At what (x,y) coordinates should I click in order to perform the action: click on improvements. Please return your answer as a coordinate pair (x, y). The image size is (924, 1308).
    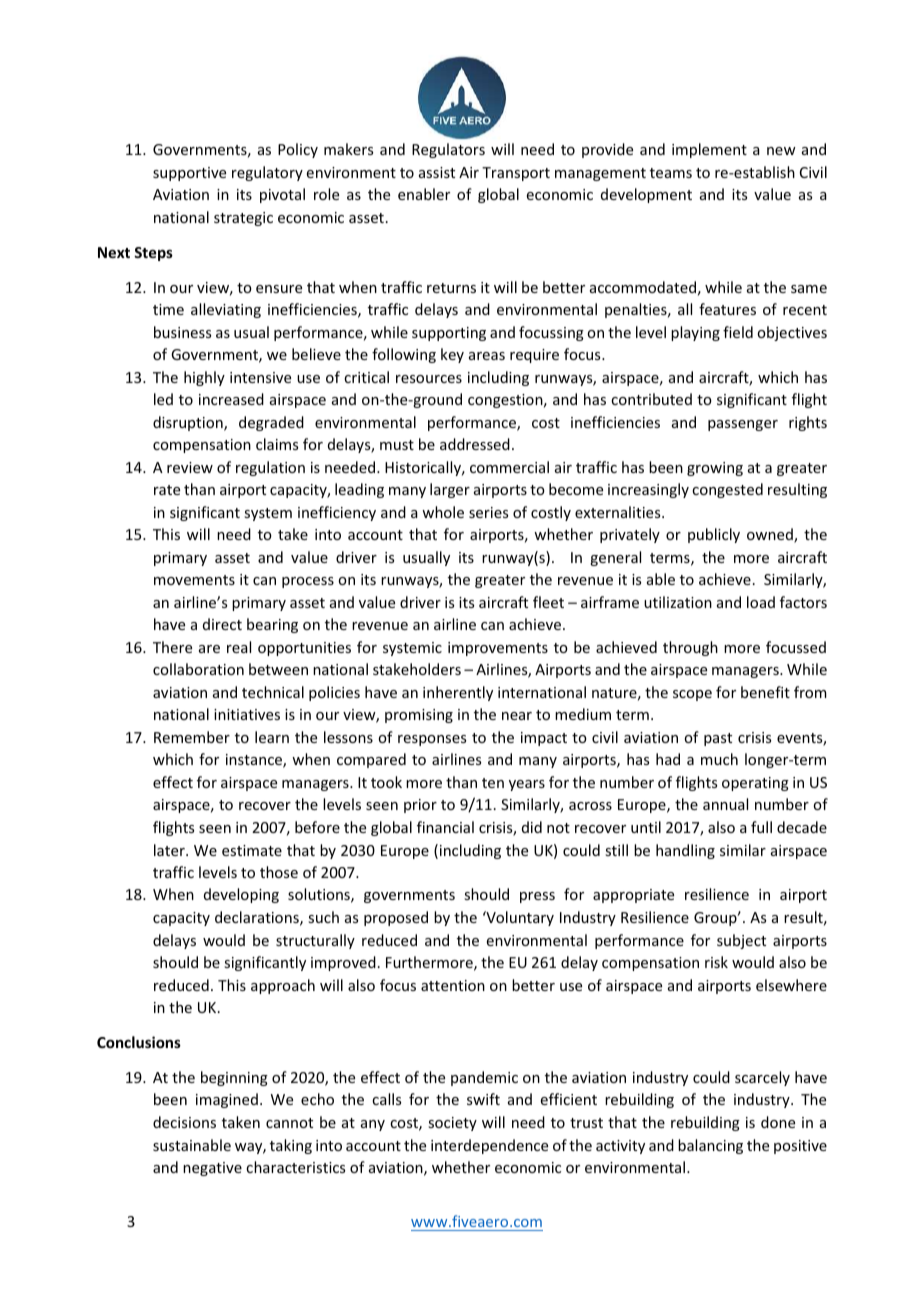
    Looking at the image, I should click on (498, 649).
